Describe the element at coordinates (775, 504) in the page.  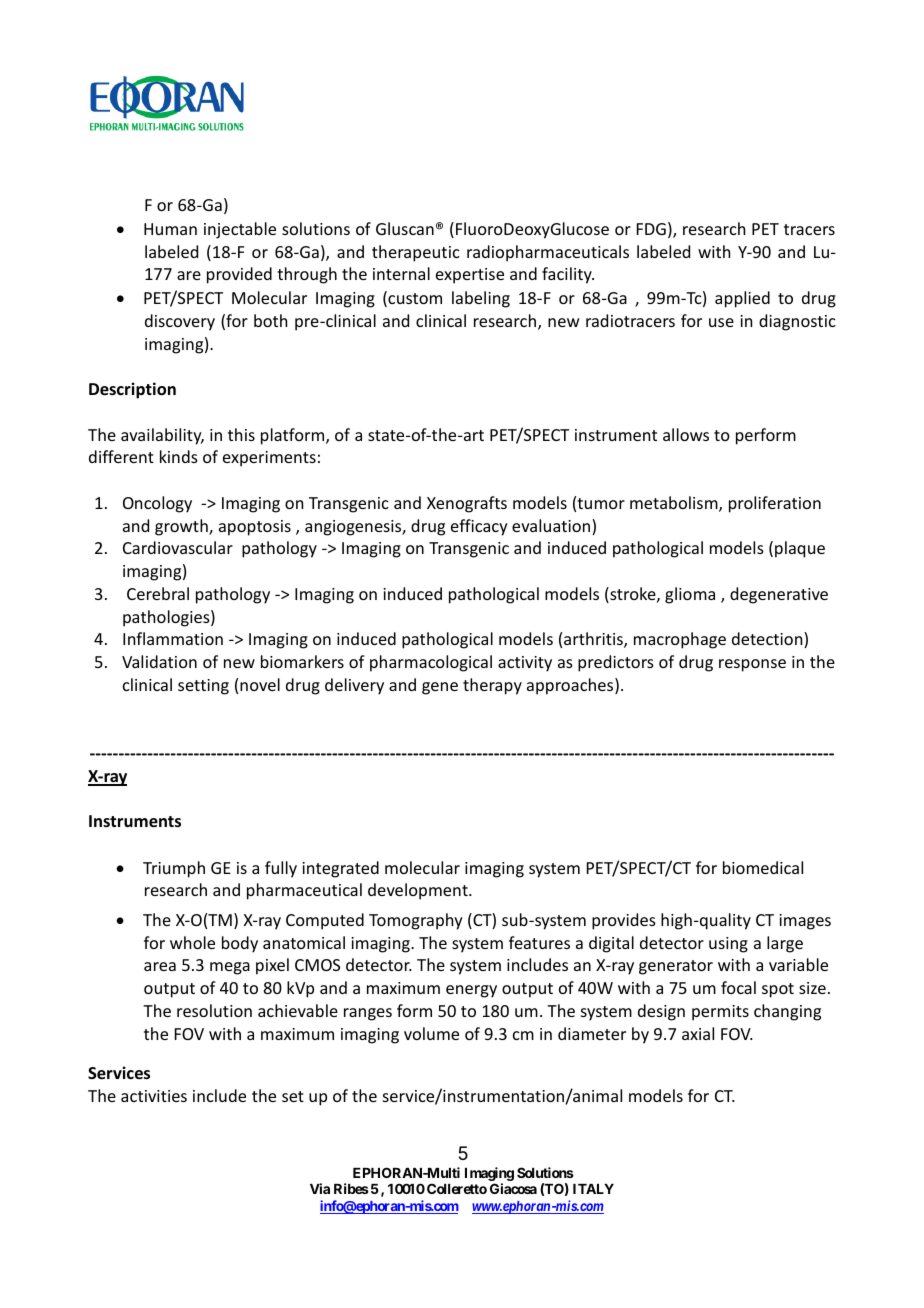
I see `proliferation` at that location.
